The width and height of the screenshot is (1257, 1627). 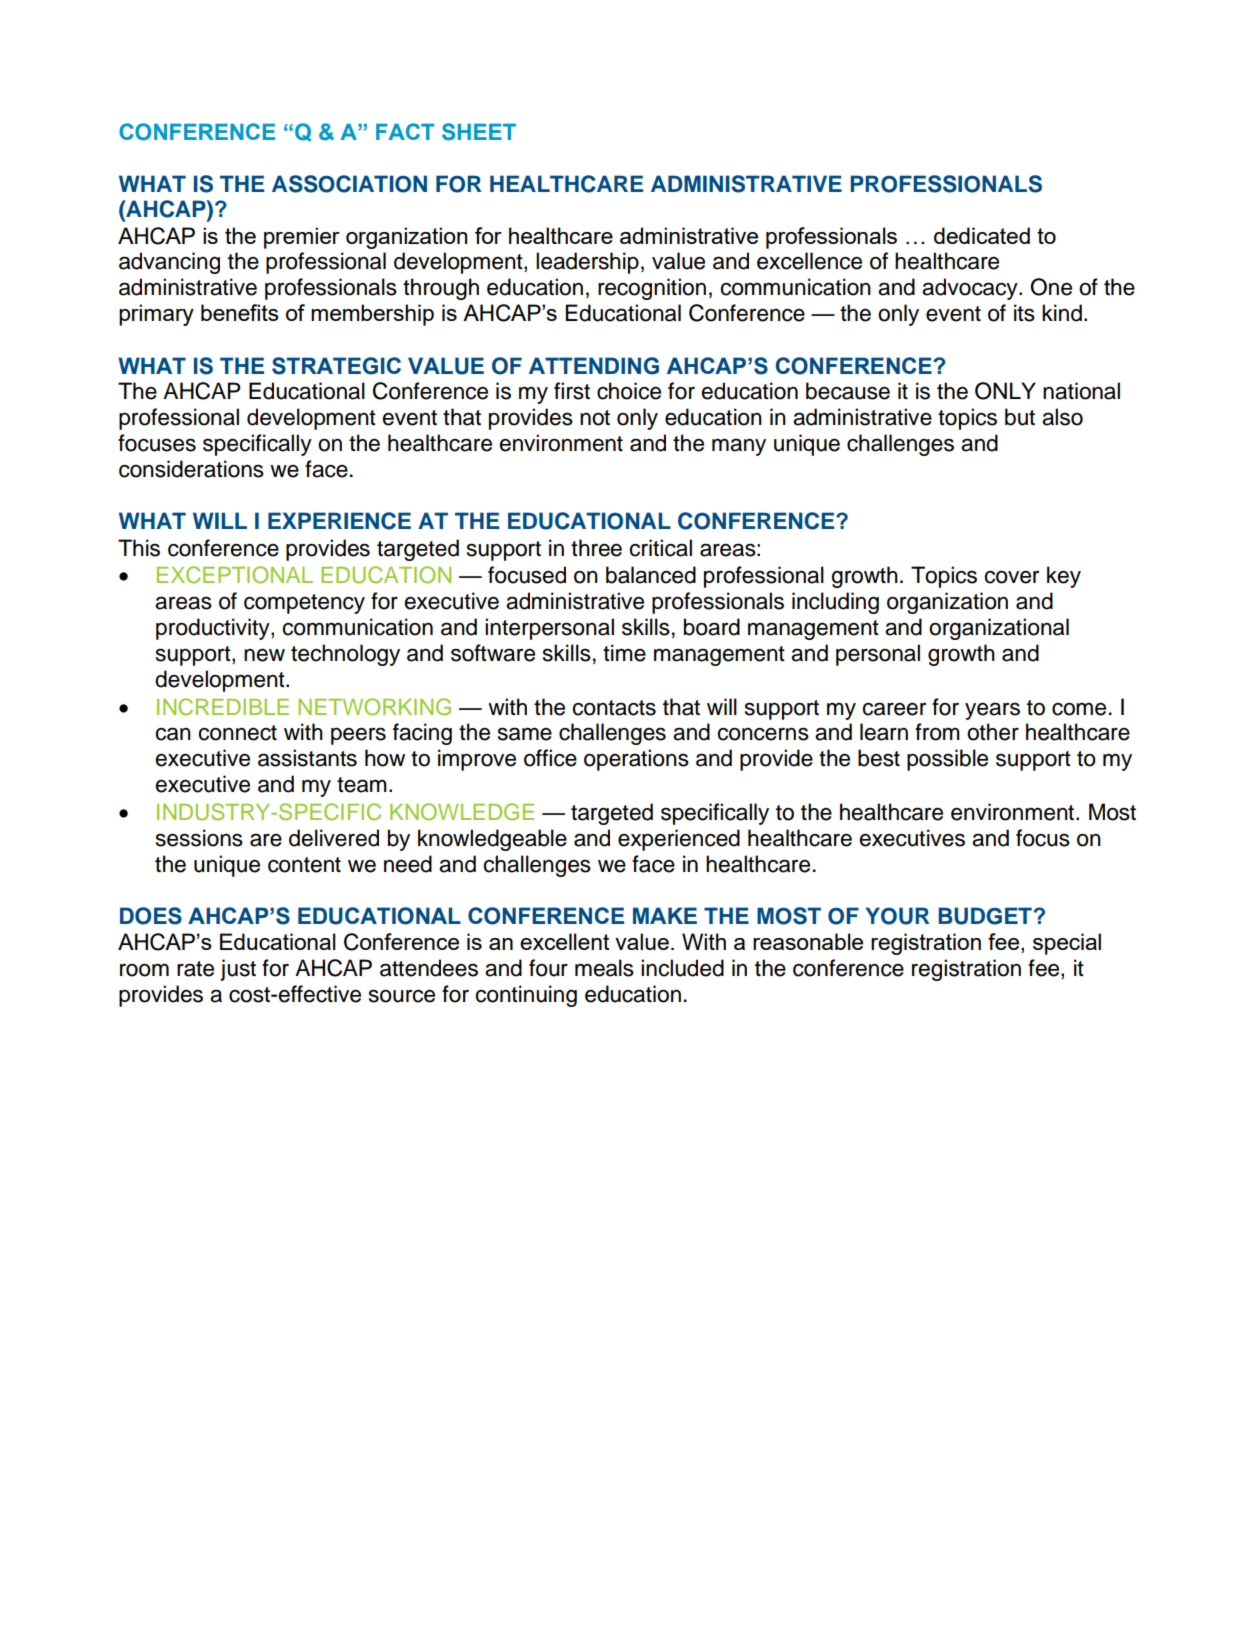 I want to click on just, so click(x=238, y=970).
